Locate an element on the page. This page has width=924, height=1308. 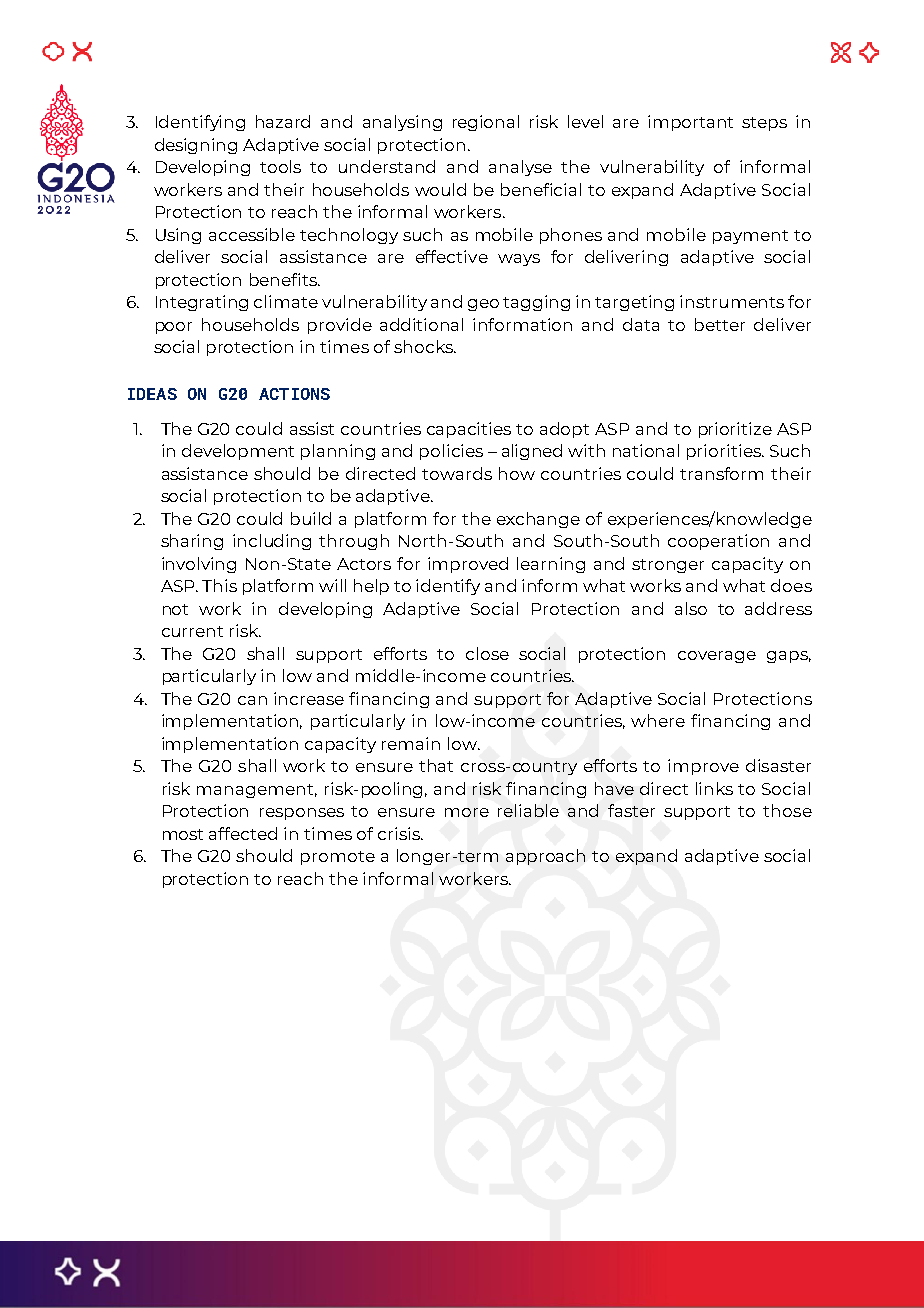
close is located at coordinates (487, 653).
